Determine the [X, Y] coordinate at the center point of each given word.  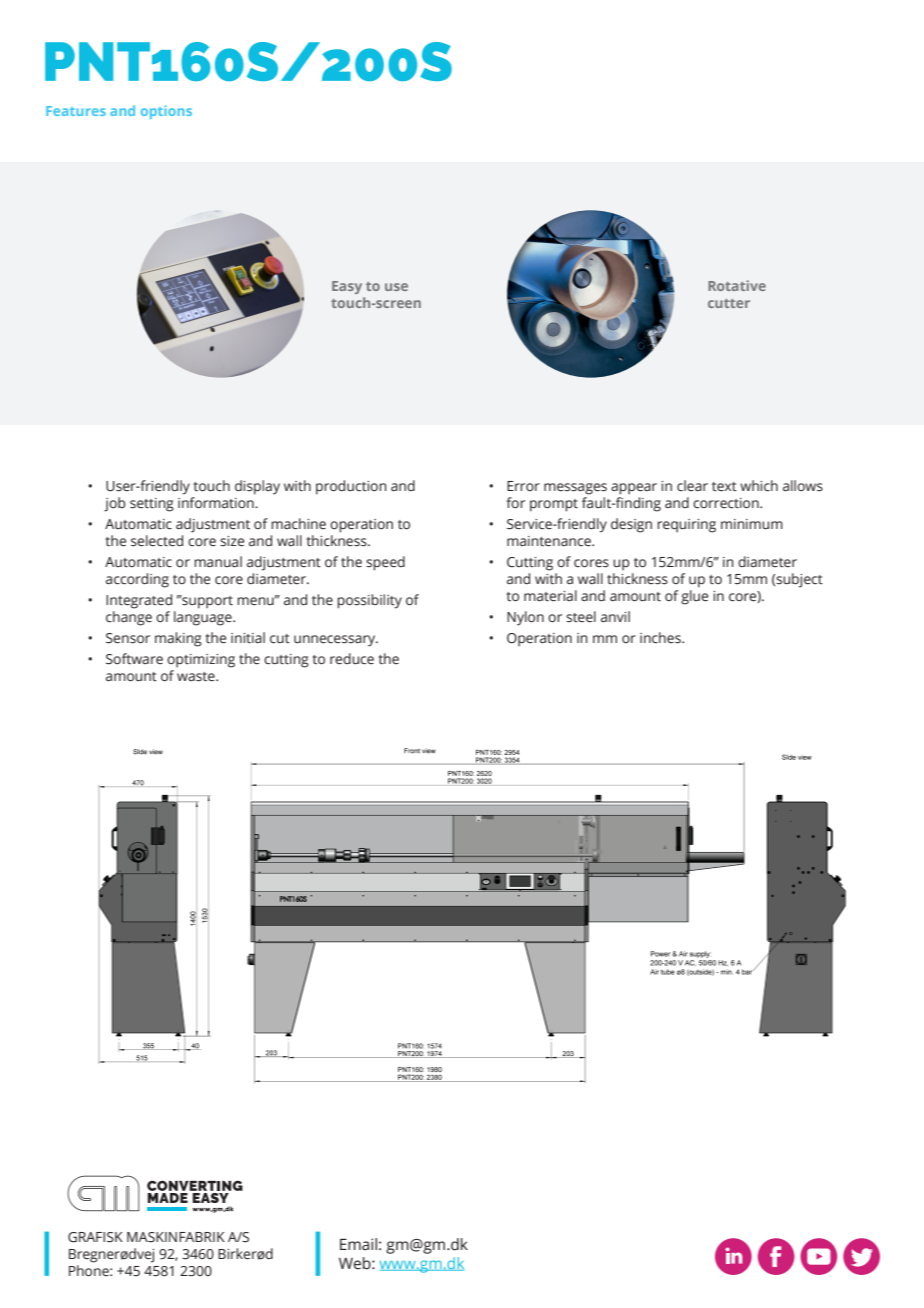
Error [523, 486]
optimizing [201, 661]
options [166, 112]
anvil [615, 616]
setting [152, 505]
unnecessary [336, 641]
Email [358, 1244]
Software [134, 659]
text [724, 487]
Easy [347, 287]
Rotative [737, 285]
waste [197, 677]
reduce [352, 659]
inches [661, 638]
